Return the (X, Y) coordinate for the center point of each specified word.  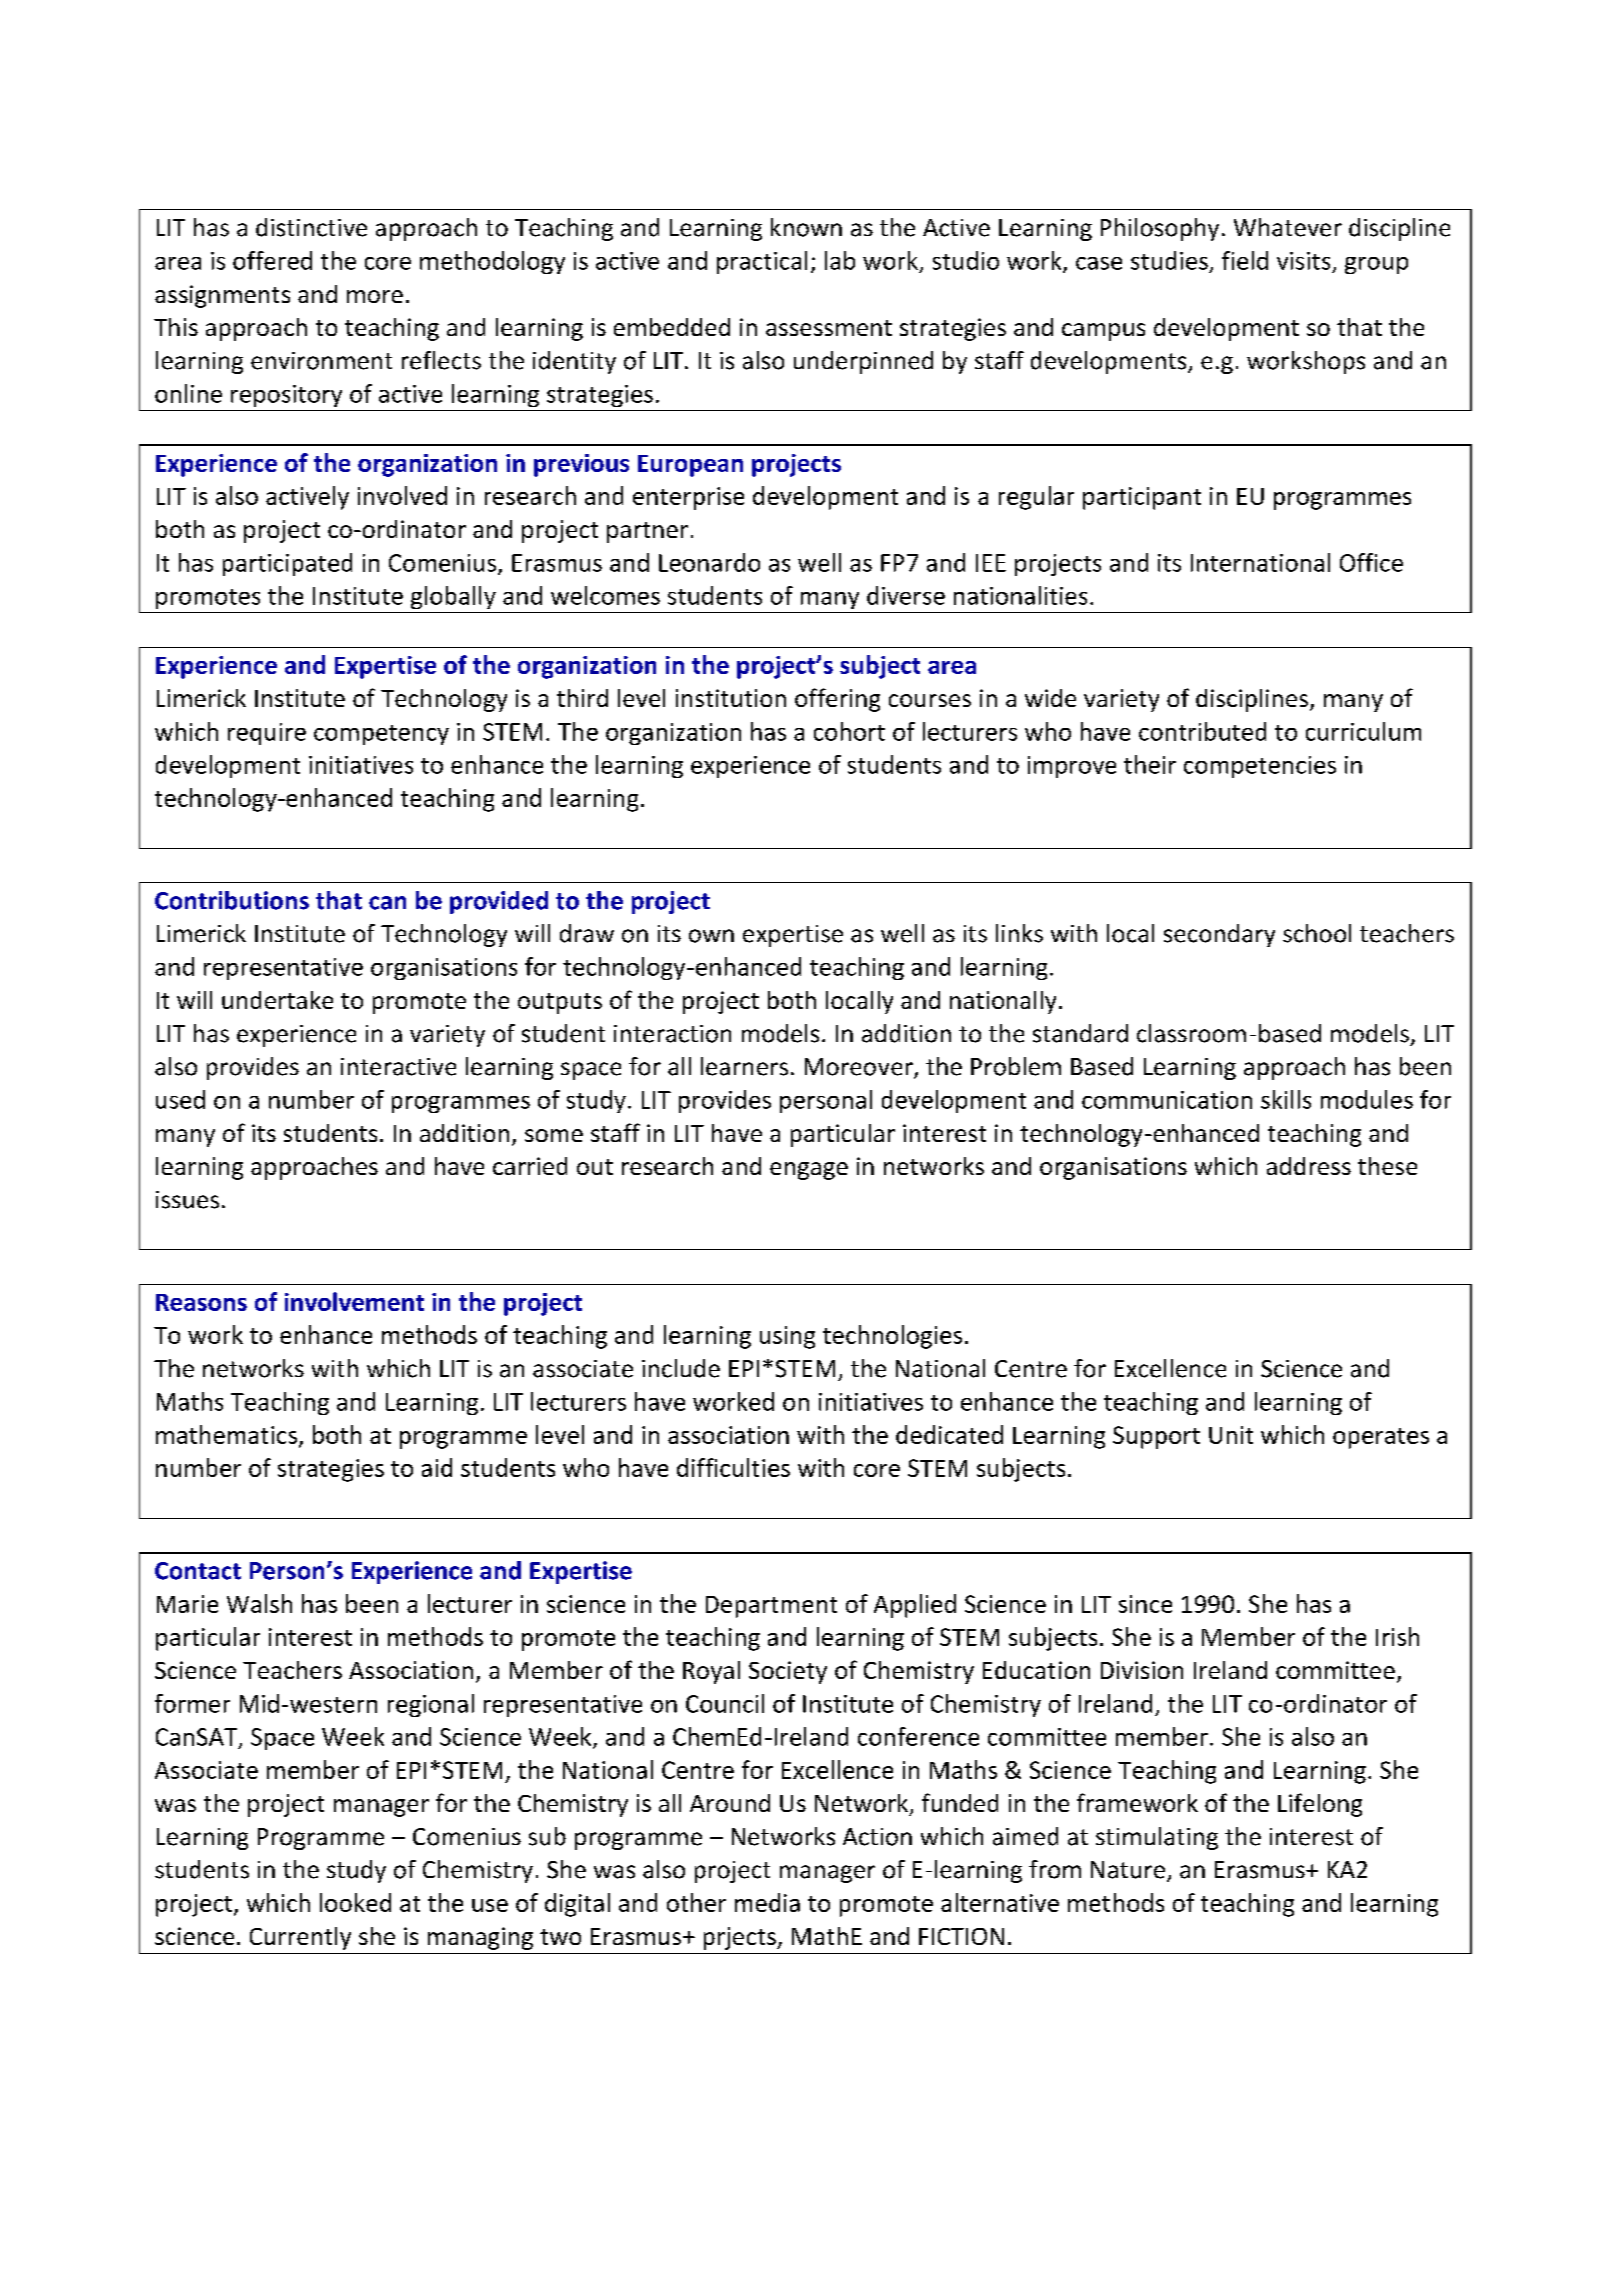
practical (762, 262)
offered (272, 260)
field (1245, 260)
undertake (277, 1000)
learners (744, 1066)
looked (355, 1902)
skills (1286, 1099)
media (767, 1902)
